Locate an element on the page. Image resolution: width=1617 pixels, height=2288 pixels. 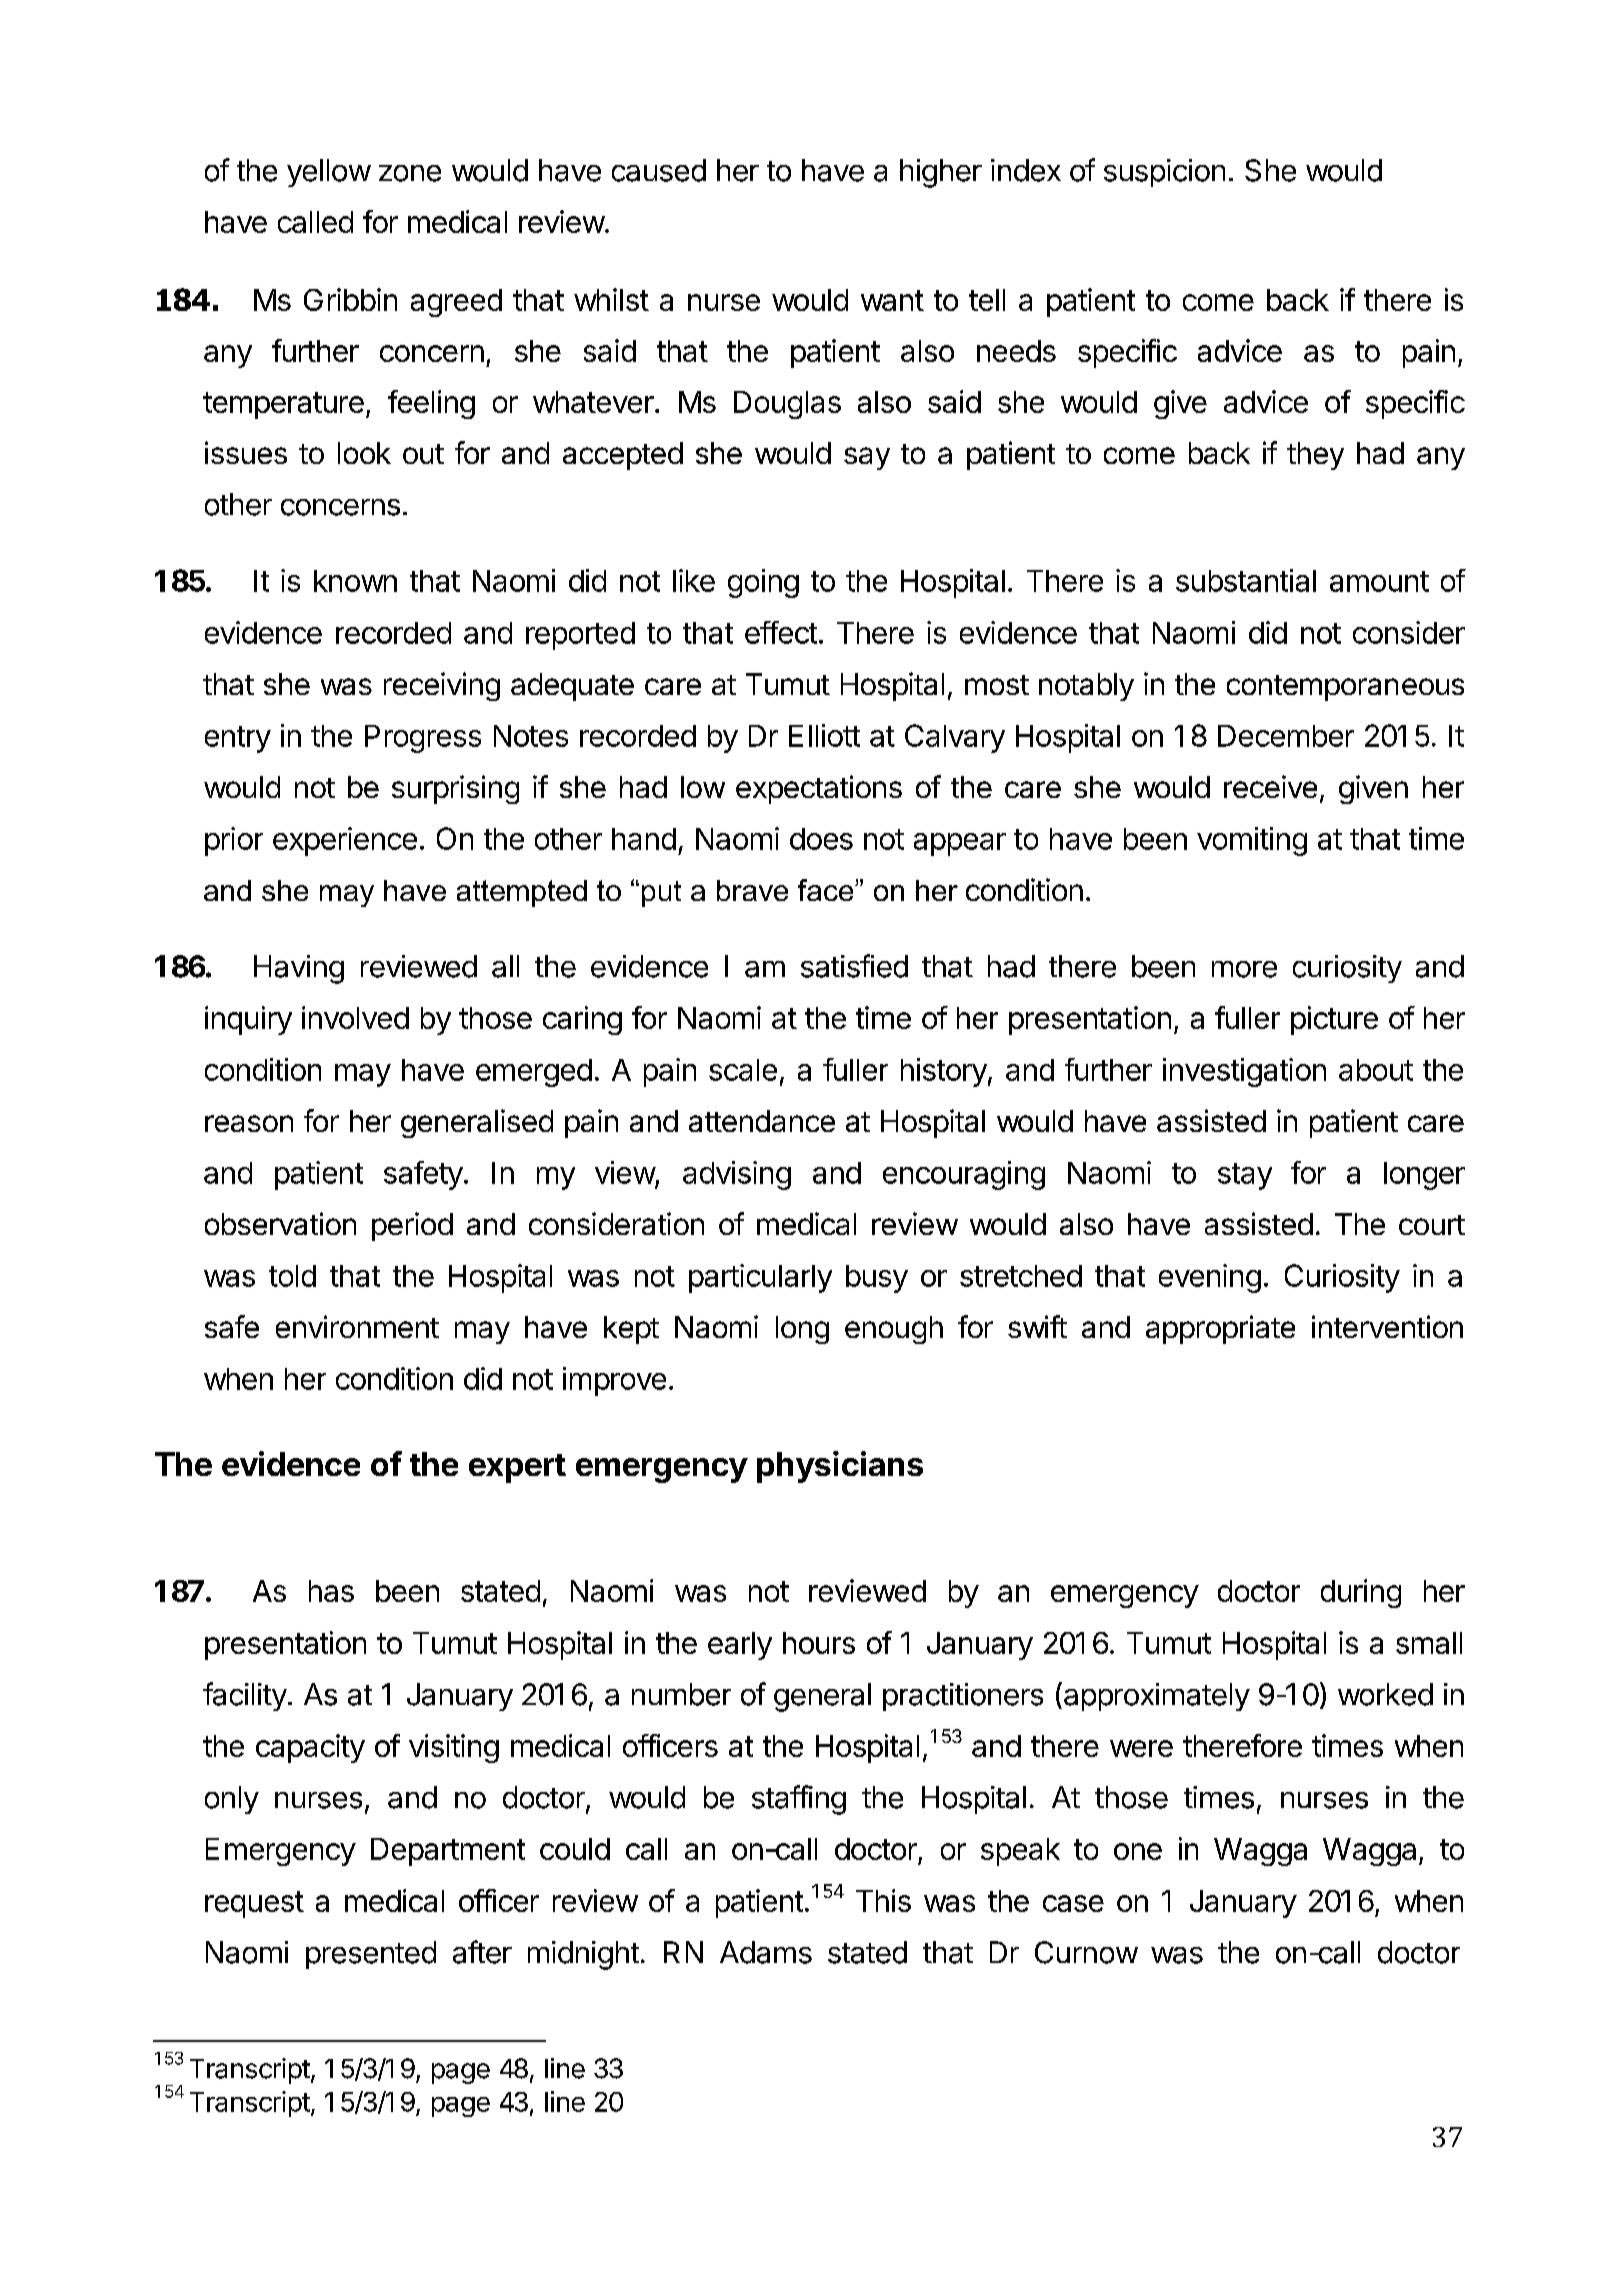
presented is located at coordinates (371, 1955).
